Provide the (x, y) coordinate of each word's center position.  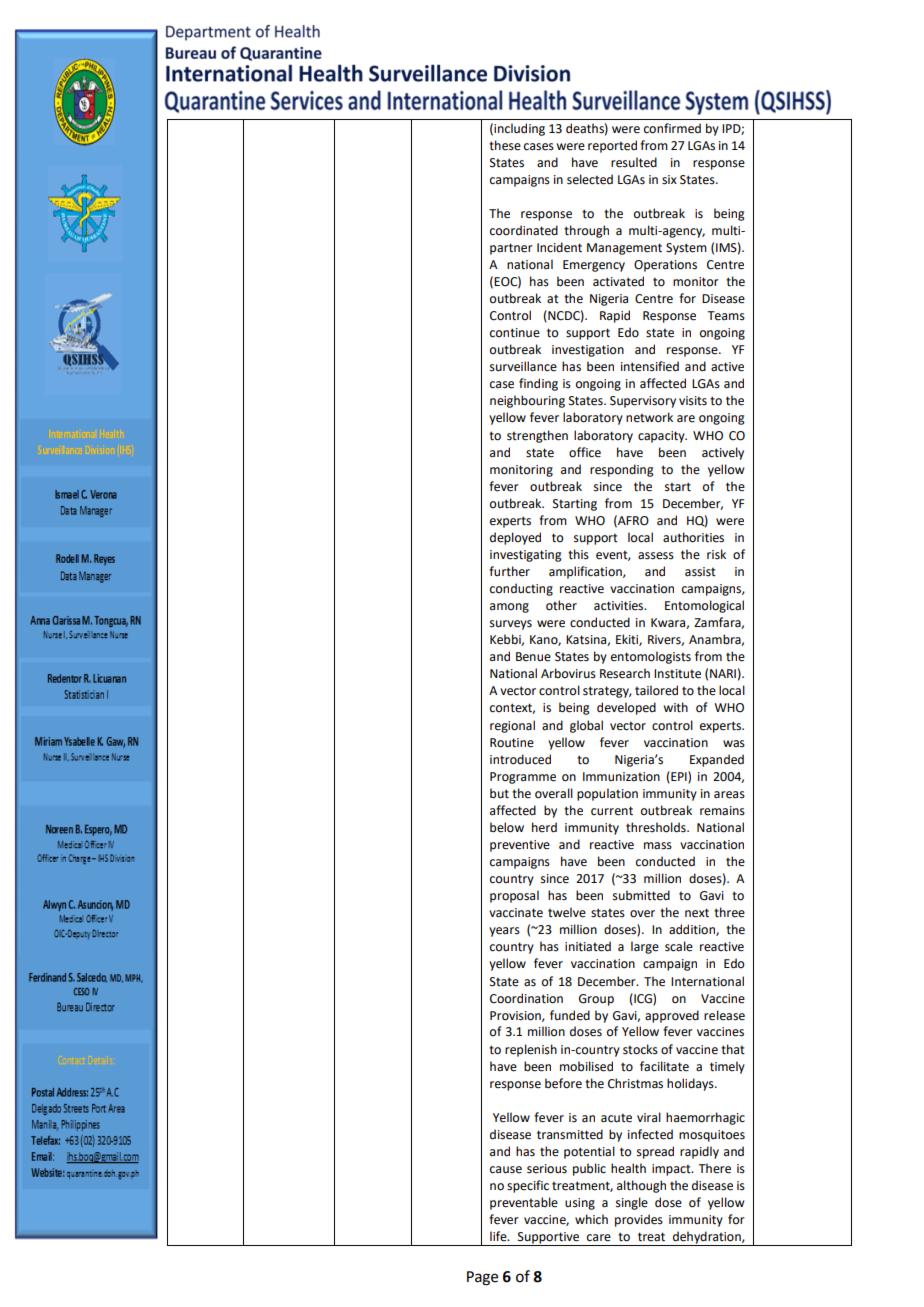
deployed (515, 538)
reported (612, 146)
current (612, 811)
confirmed (672, 128)
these (505, 145)
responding (622, 470)
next (697, 913)
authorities (693, 537)
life (499, 1236)
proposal (514, 896)
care (599, 1238)
